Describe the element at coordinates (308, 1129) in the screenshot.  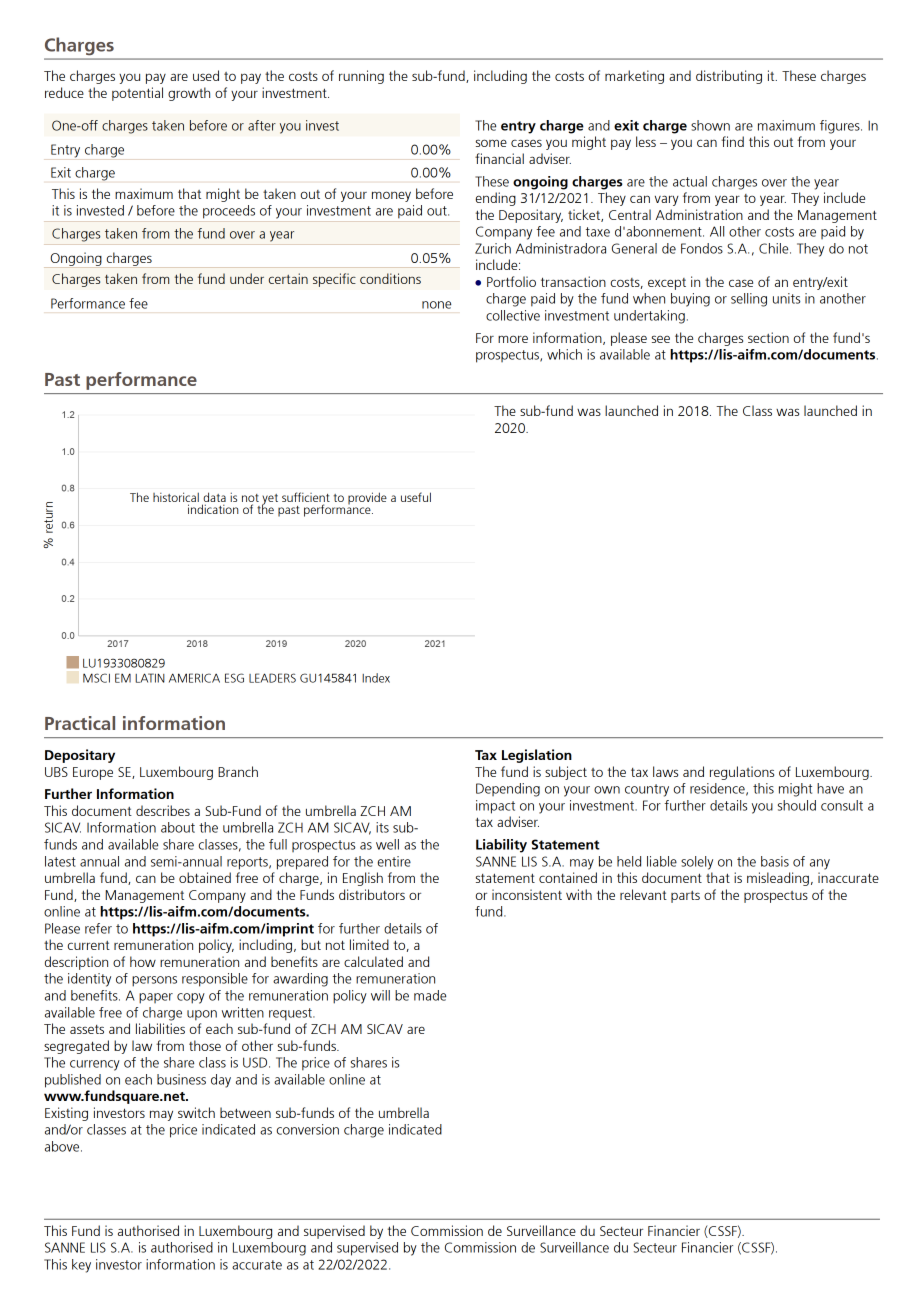
I see `conversion` at that location.
